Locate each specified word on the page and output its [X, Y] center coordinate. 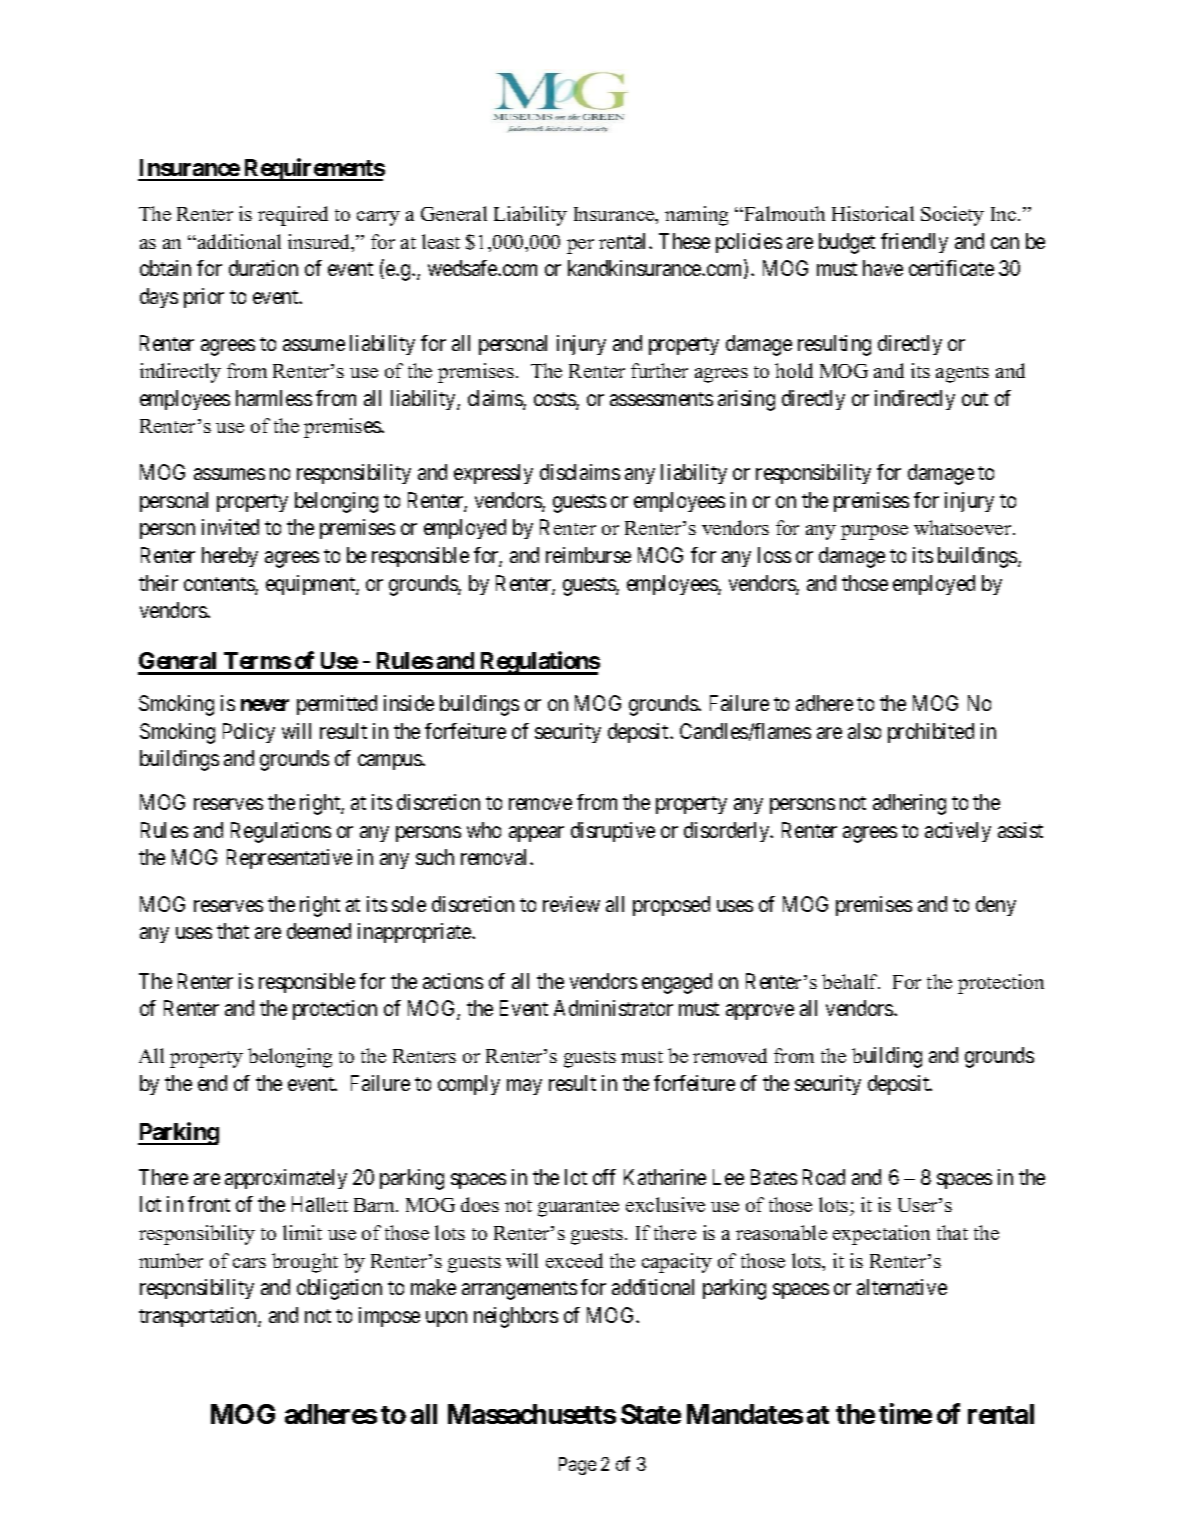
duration [263, 268]
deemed [319, 931]
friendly [914, 243]
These [684, 241]
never [265, 705]
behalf [851, 981]
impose [389, 1317]
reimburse [588, 555]
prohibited [931, 733]
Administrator [613, 1008]
